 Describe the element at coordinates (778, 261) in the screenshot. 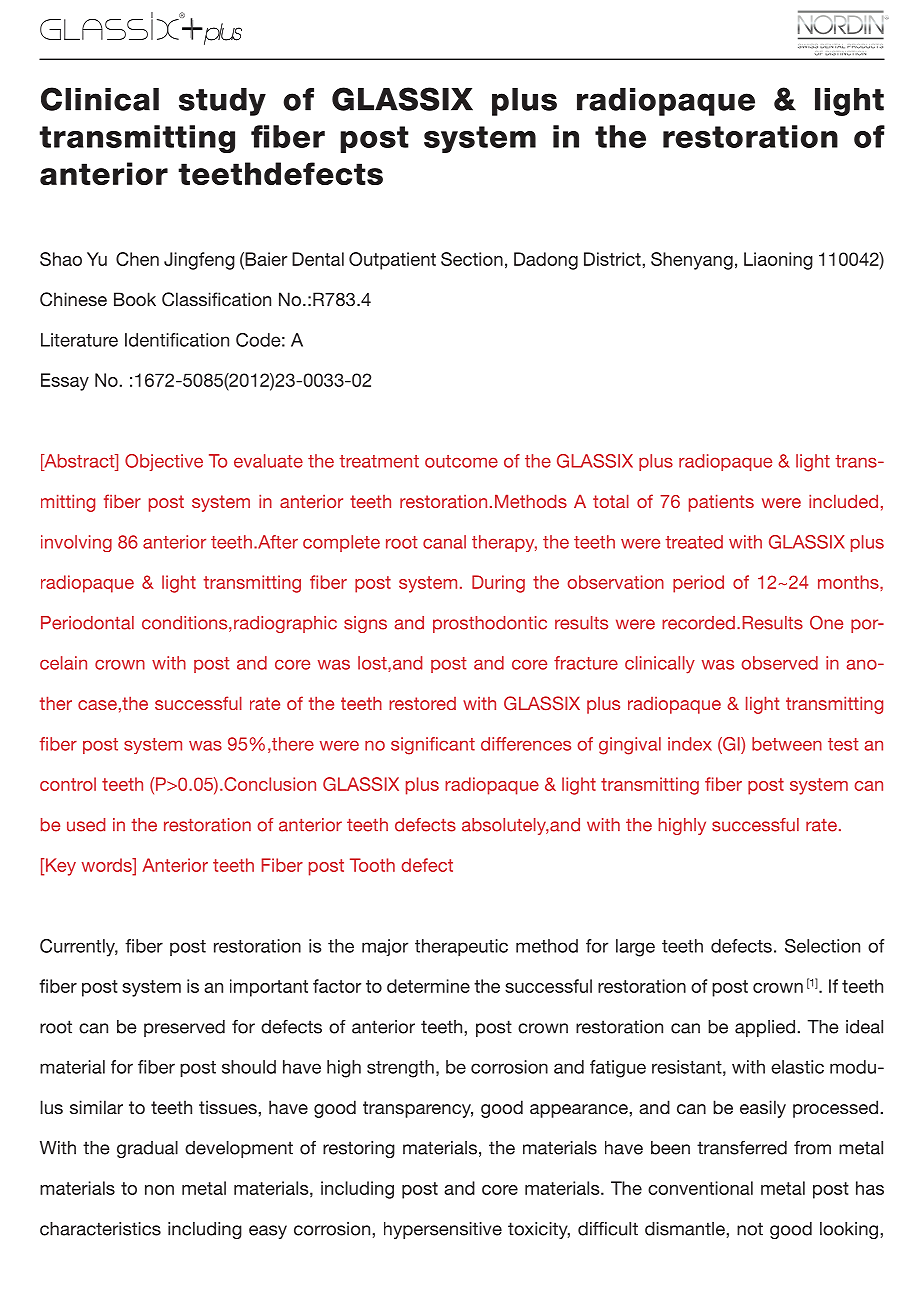

I see `Liaoning` at that location.
